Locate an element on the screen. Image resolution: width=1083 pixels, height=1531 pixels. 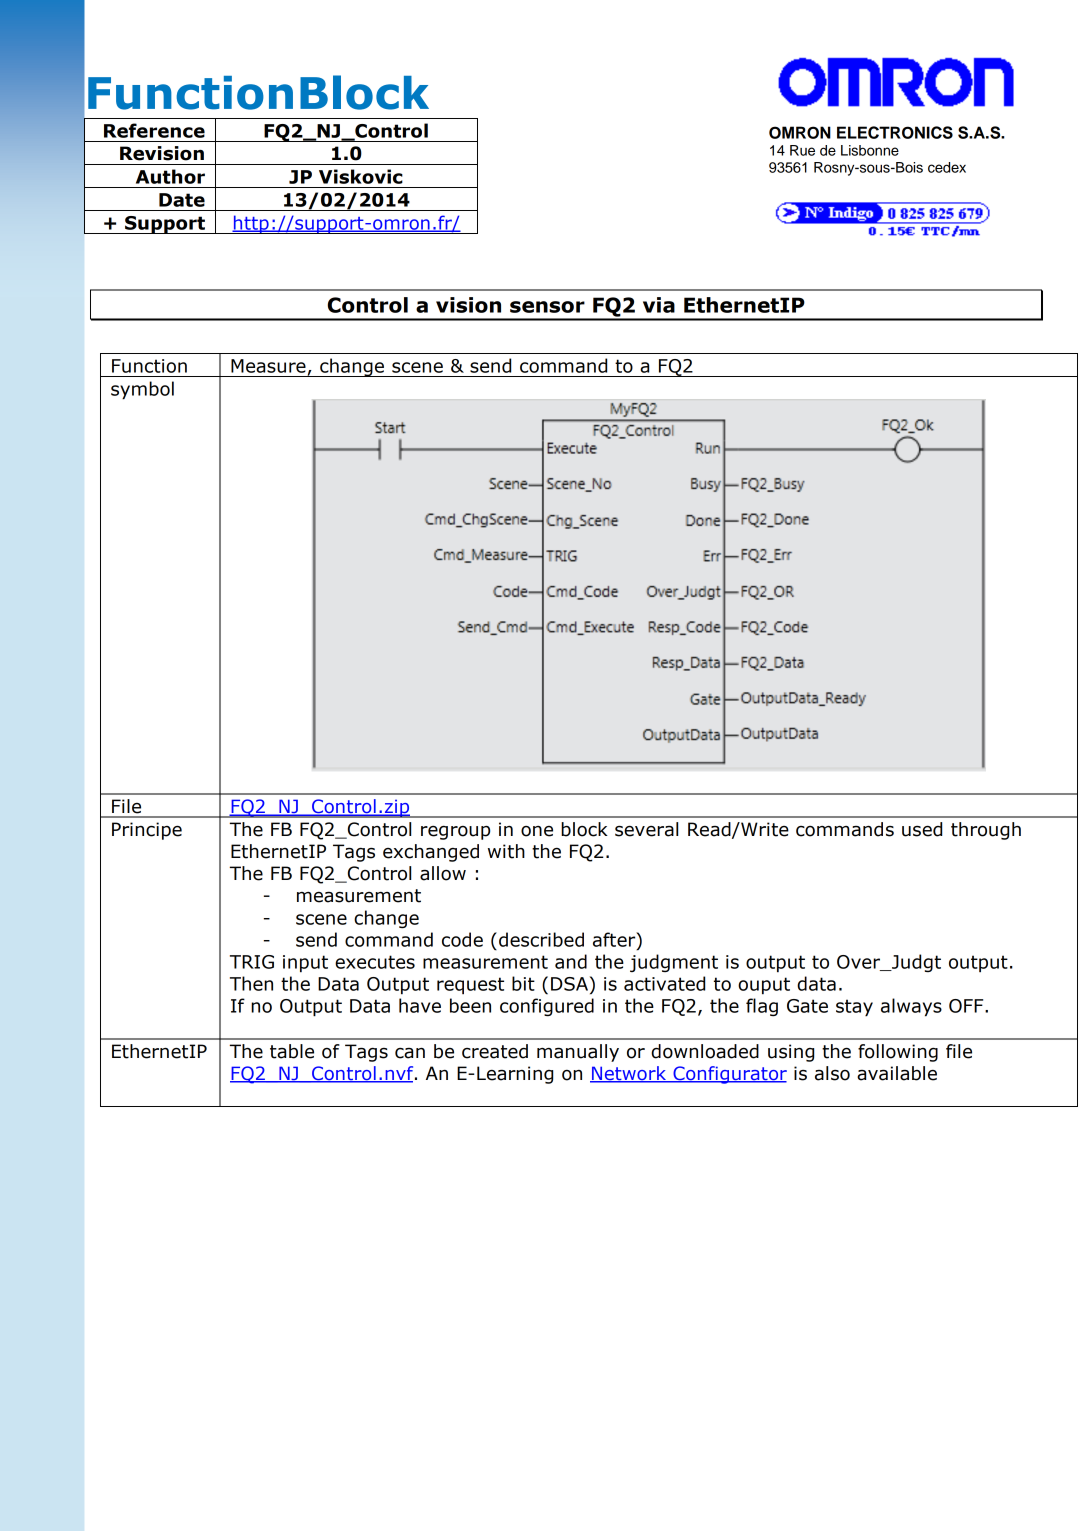
Principe is located at coordinates (147, 831).
